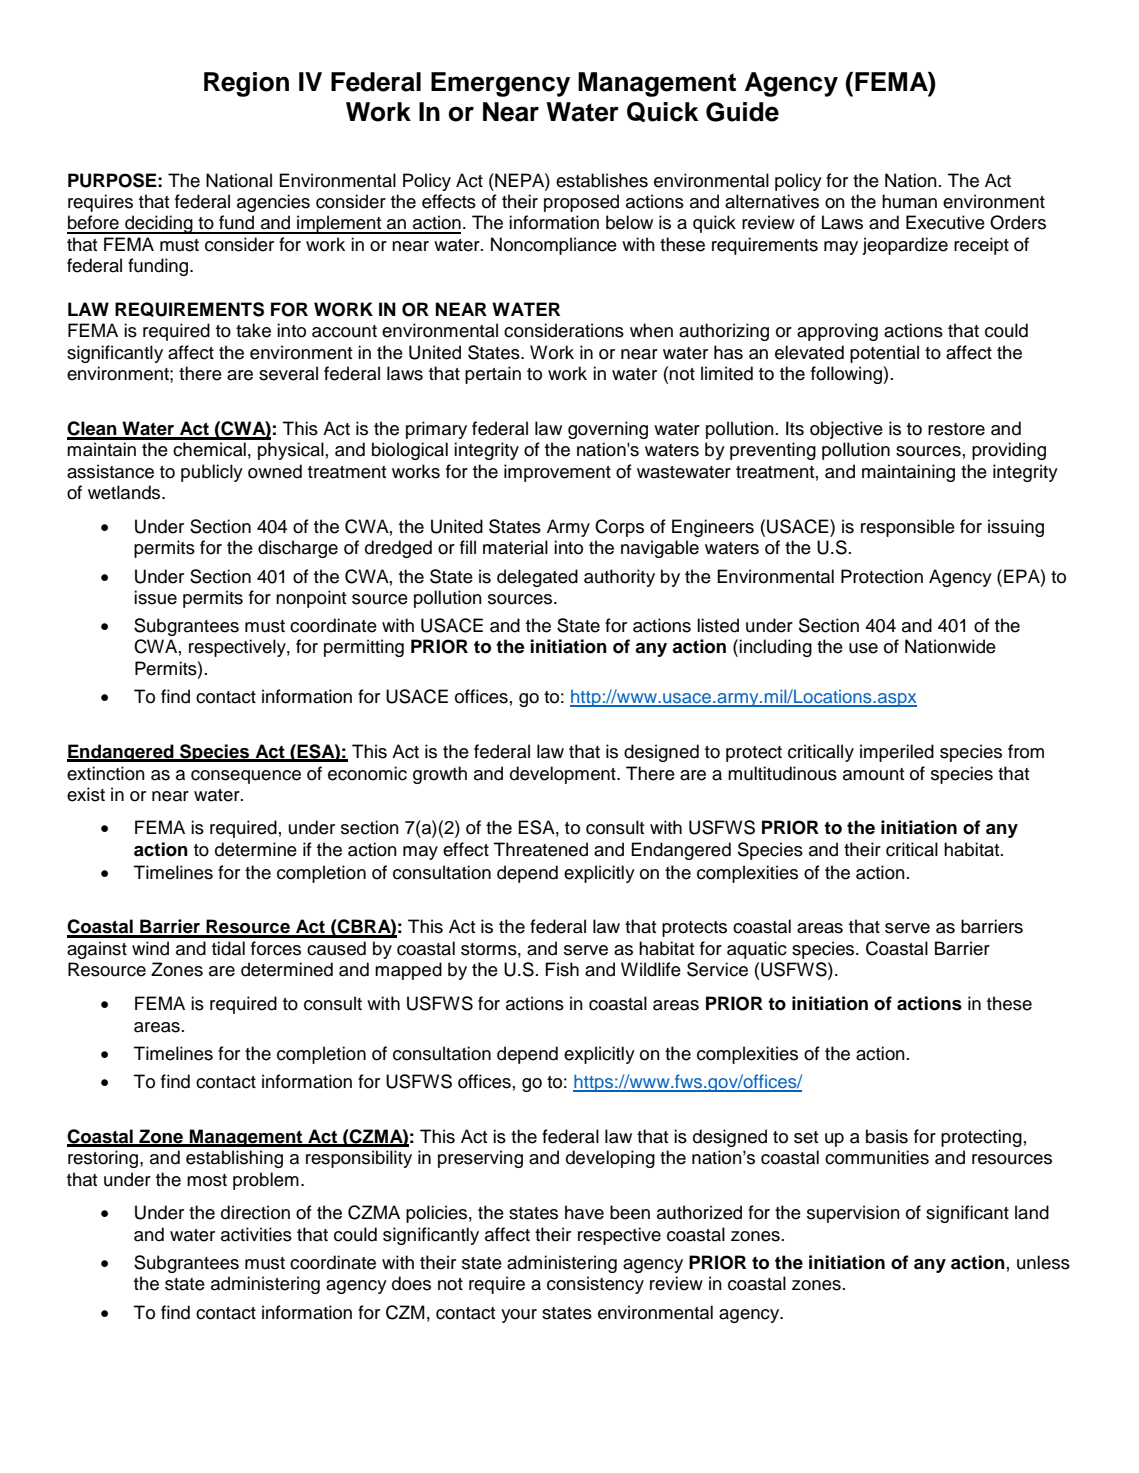 This document has height=1473, width=1139. Describe the element at coordinates (897, 753) in the document. I see `imperiled` at that location.
